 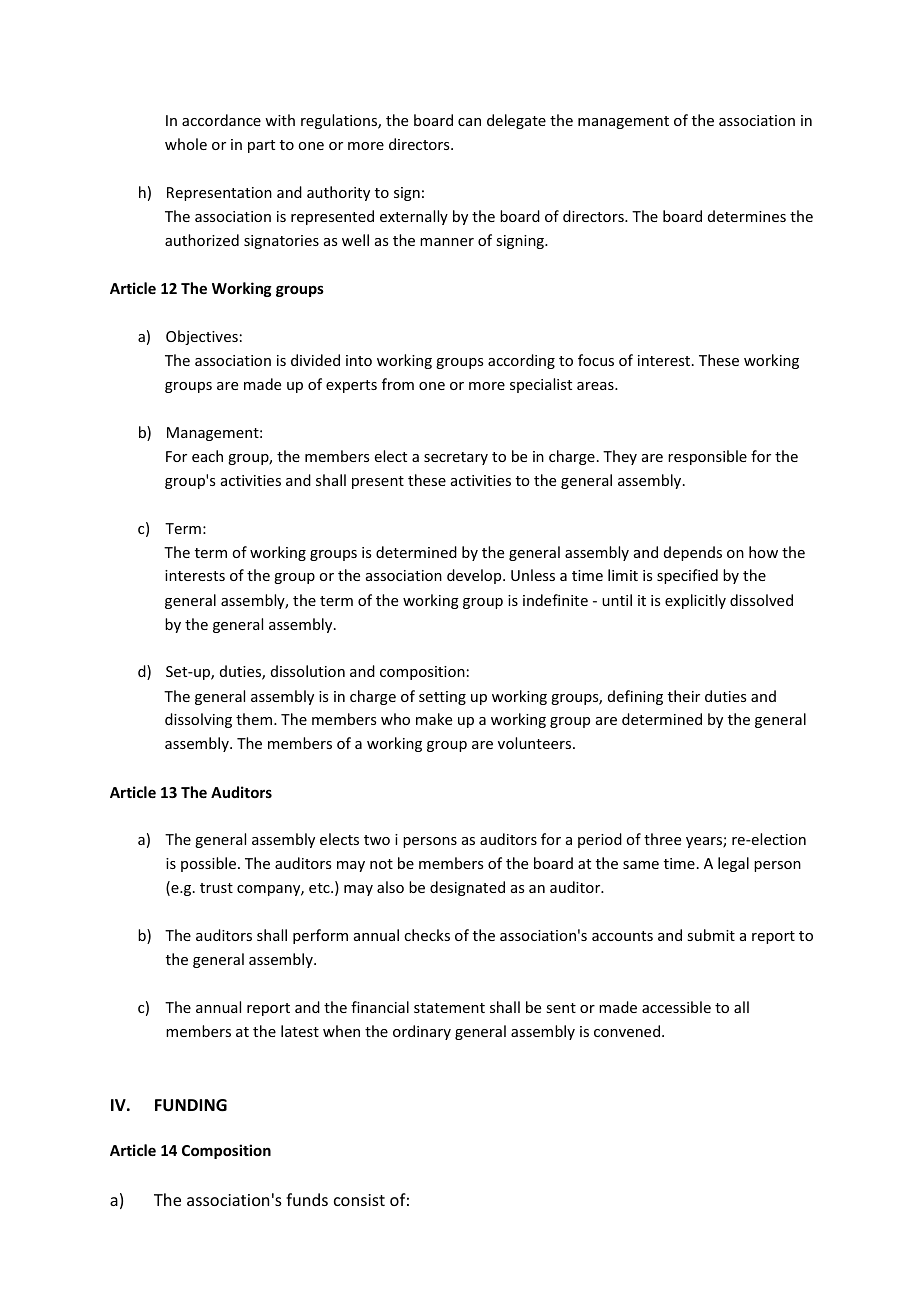 I want to click on funds, so click(x=307, y=1199).
